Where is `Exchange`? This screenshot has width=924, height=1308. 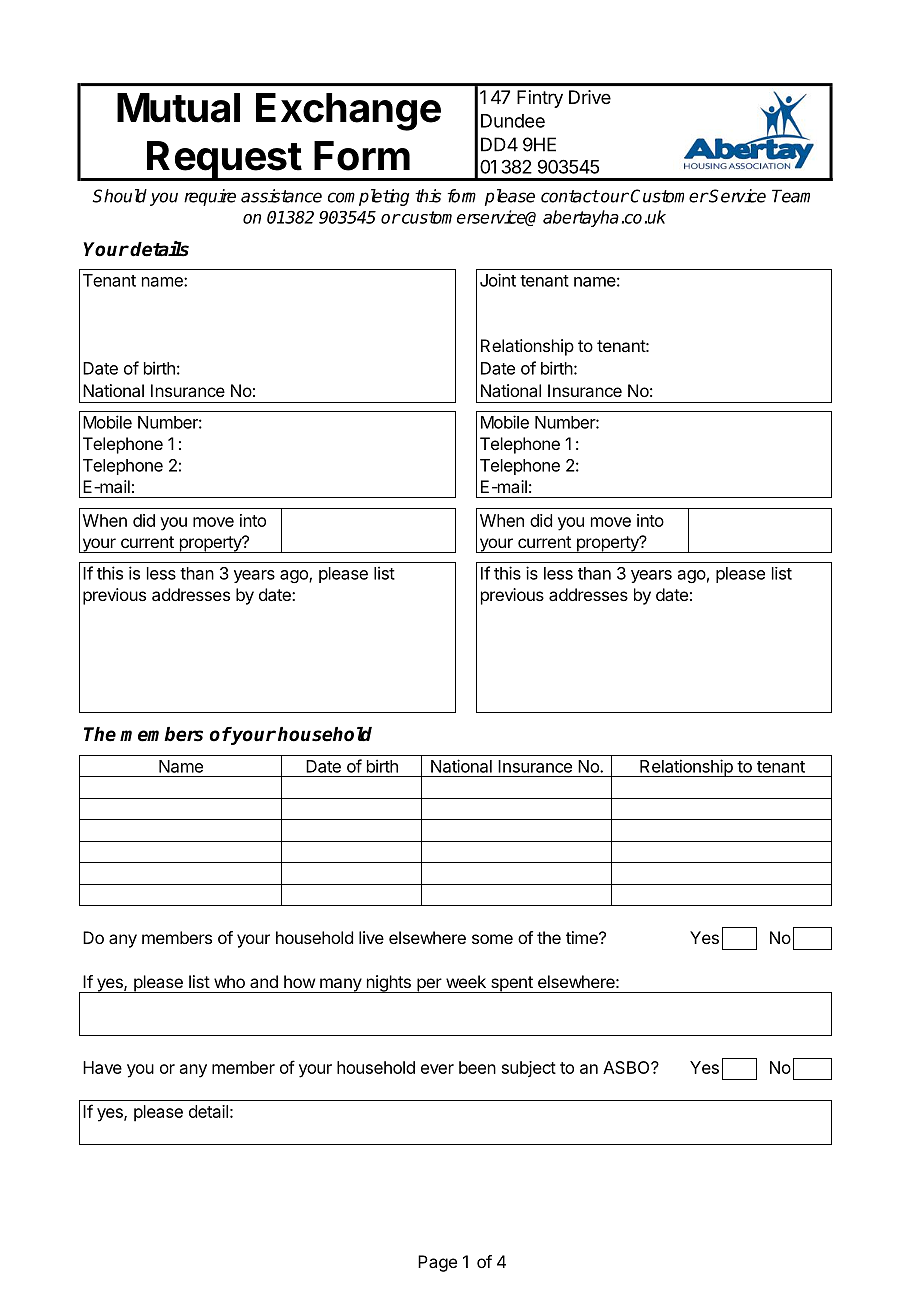 Exchange is located at coordinates (348, 112).
